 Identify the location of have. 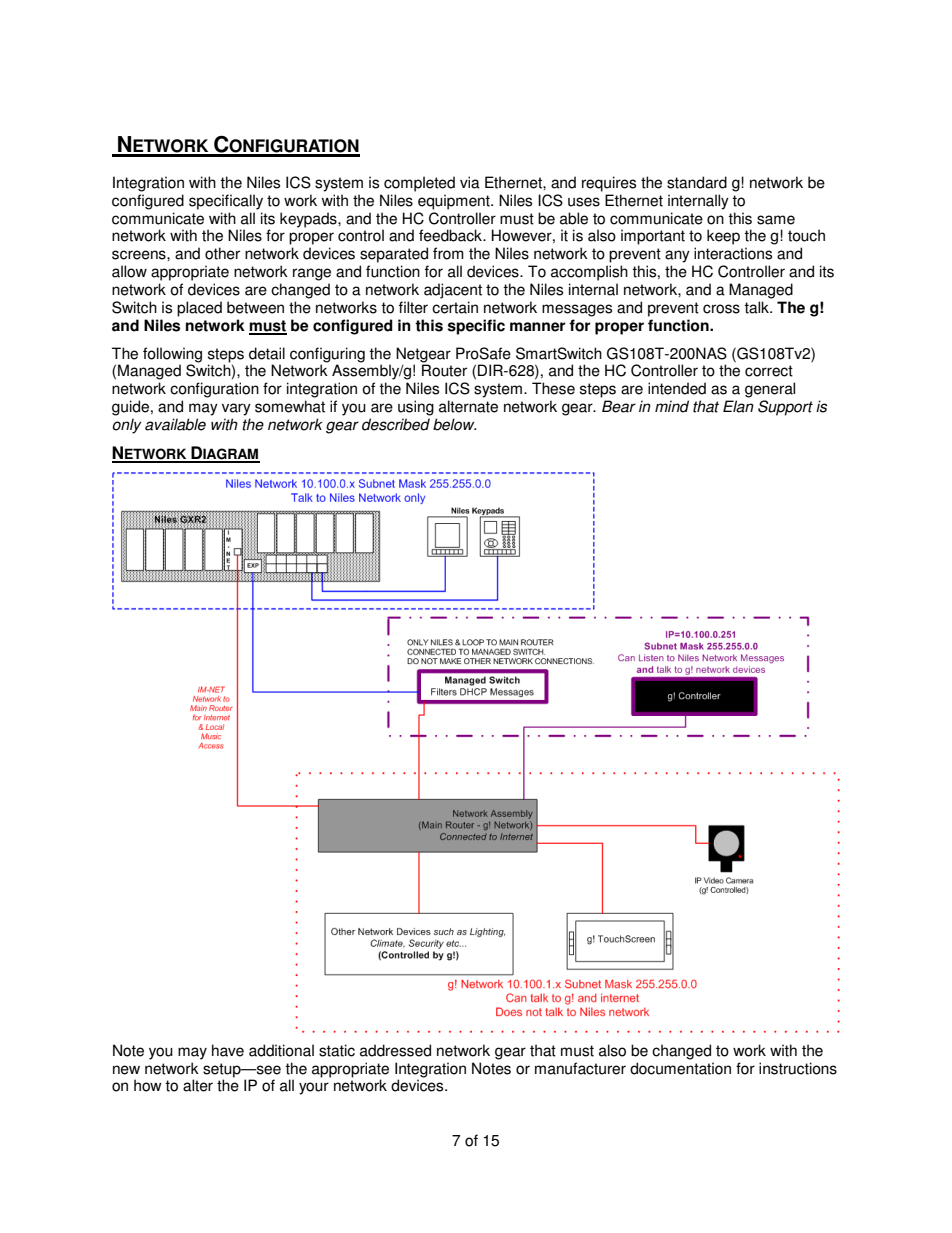
(228, 1050).
